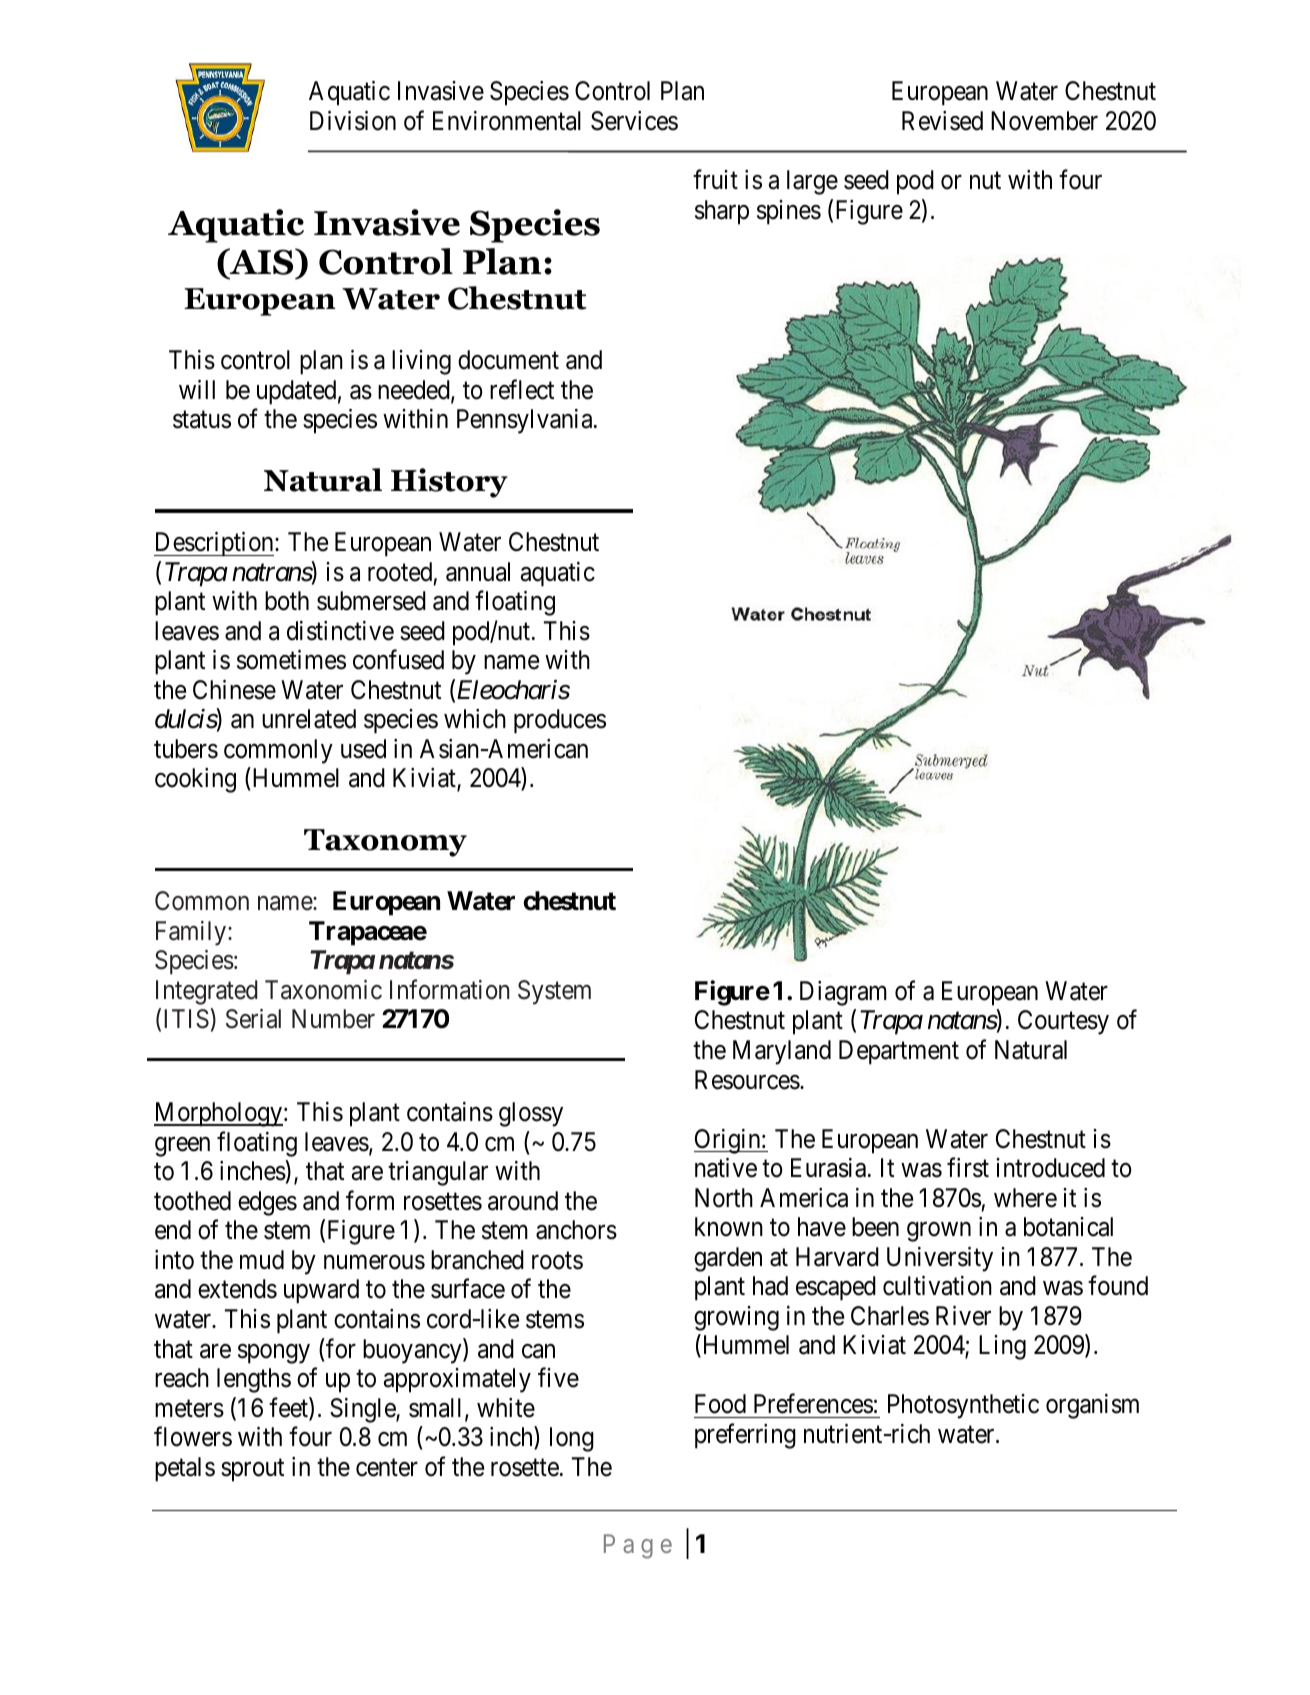 Image resolution: width=1310 pixels, height=1695 pixels. I want to click on Maryland, so click(782, 1052).
